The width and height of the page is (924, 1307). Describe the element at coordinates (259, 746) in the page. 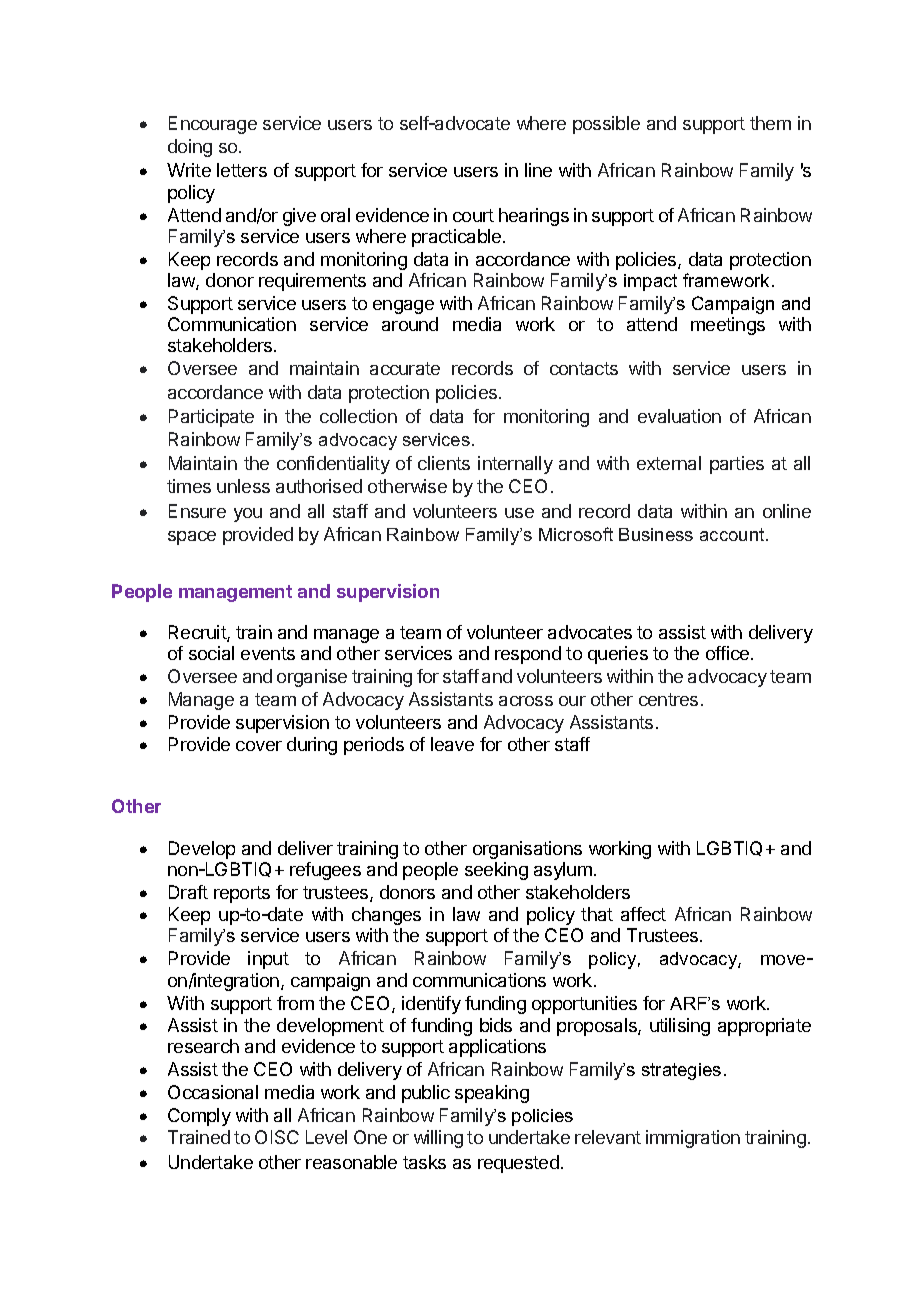

I see `cover` at that location.
